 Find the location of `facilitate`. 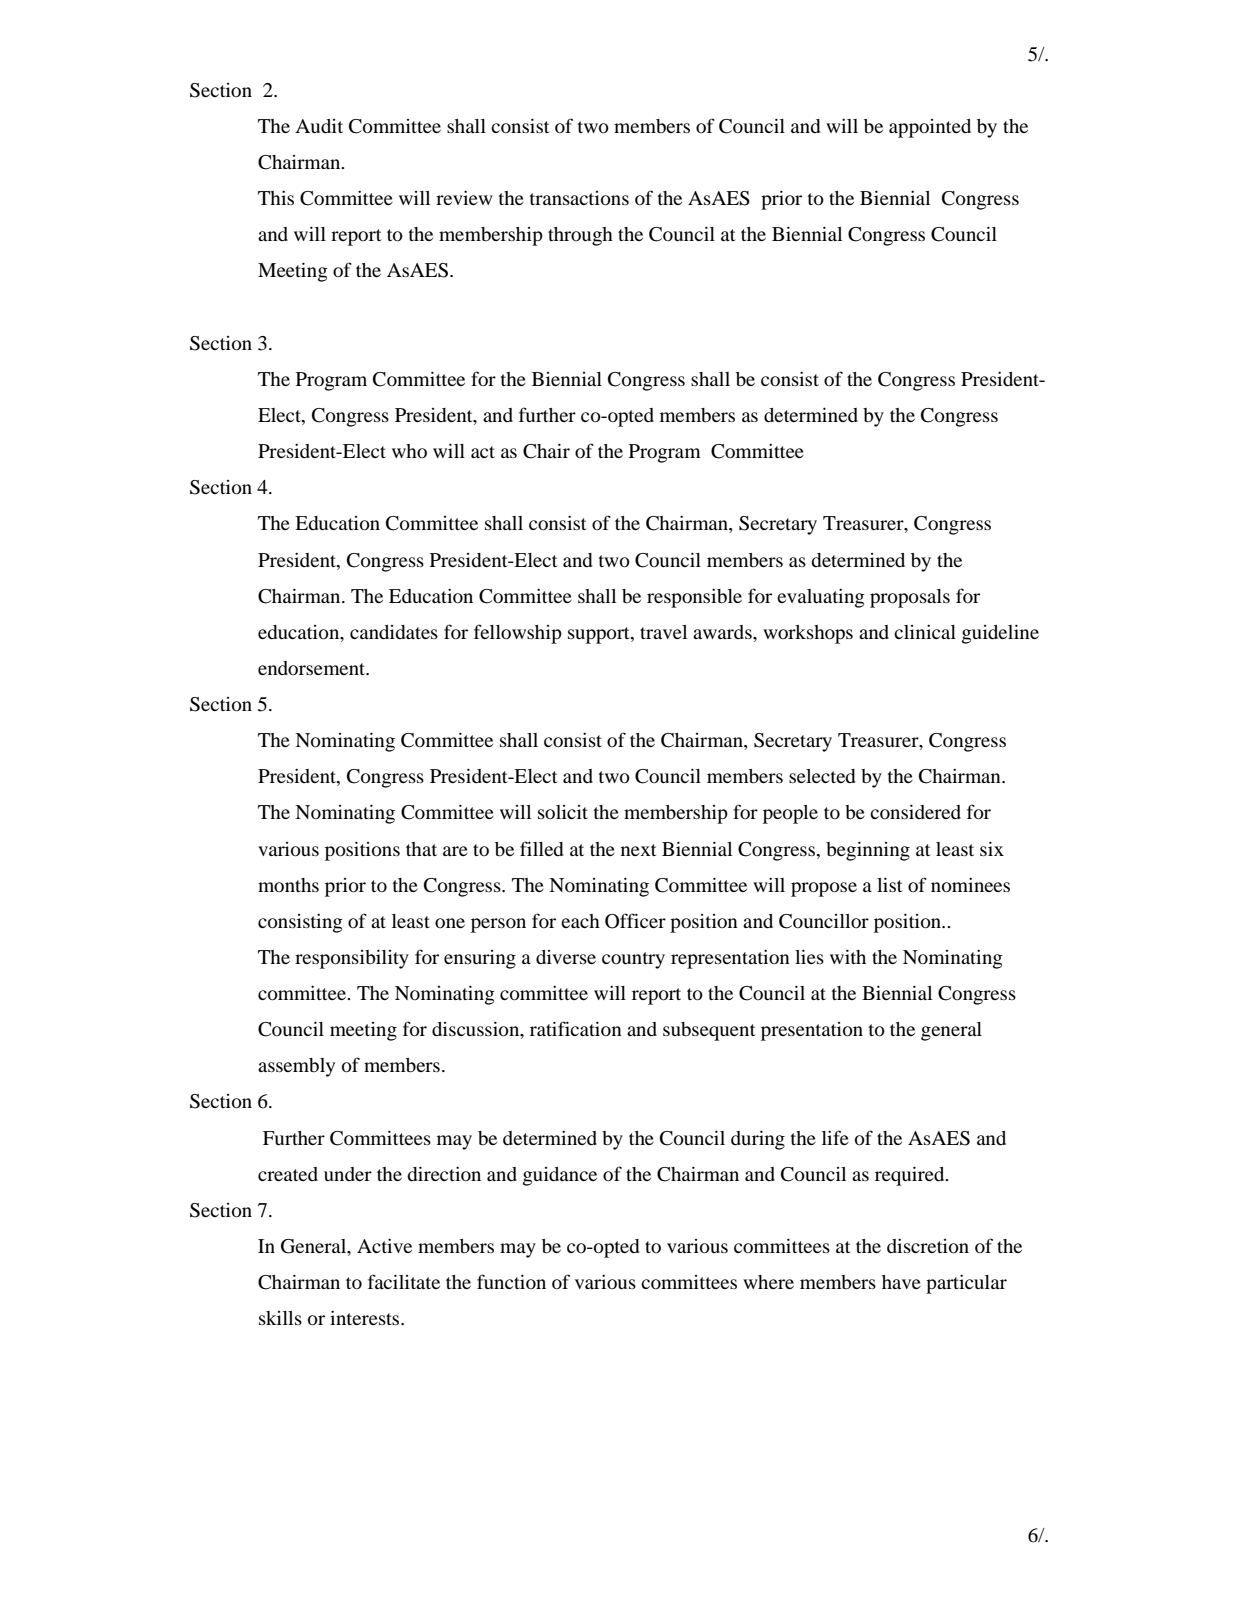

facilitate is located at coordinates (404, 1281).
